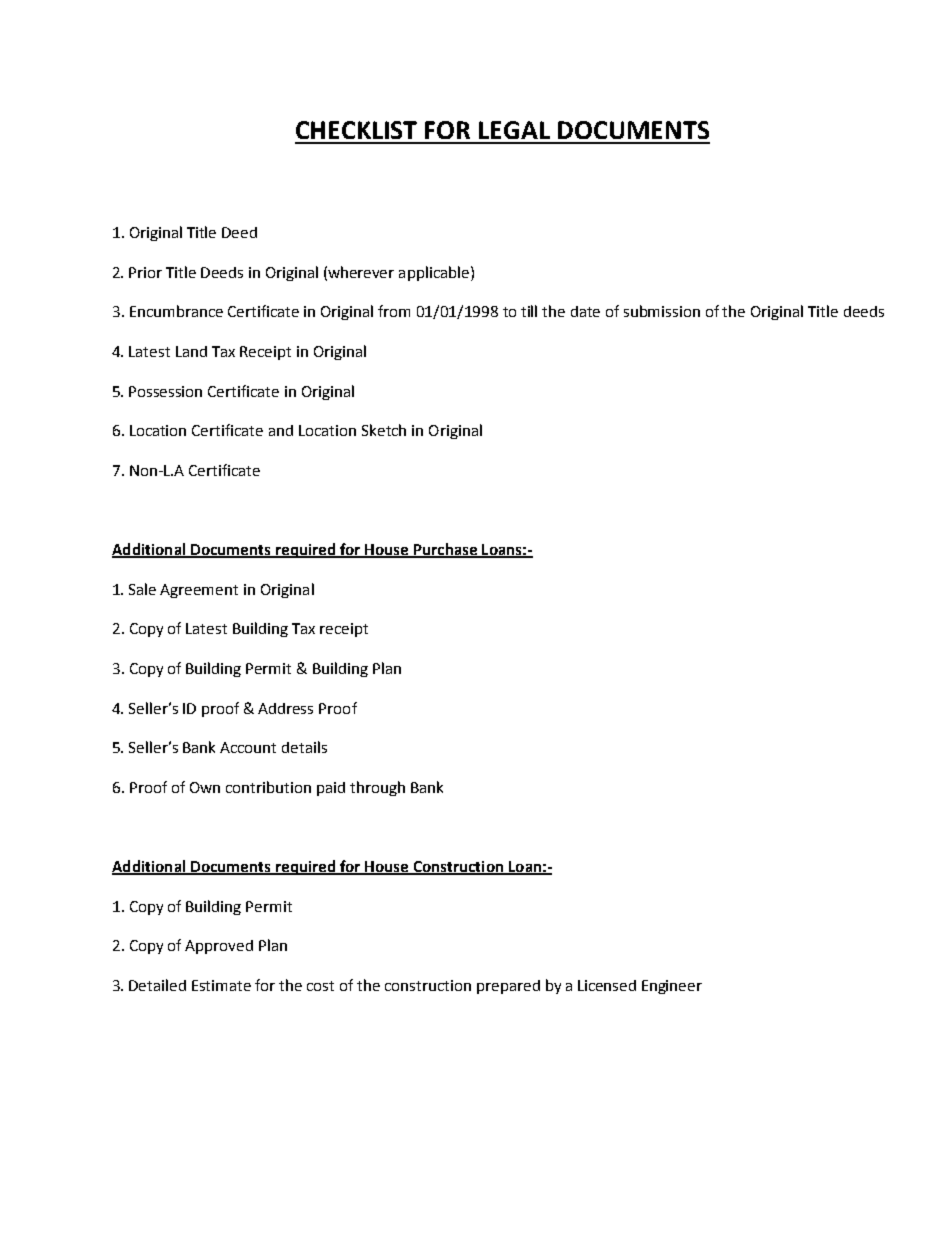 Image resolution: width=952 pixels, height=1233 pixels. Describe the element at coordinates (446, 550) in the document. I see `Purchase` at that location.
